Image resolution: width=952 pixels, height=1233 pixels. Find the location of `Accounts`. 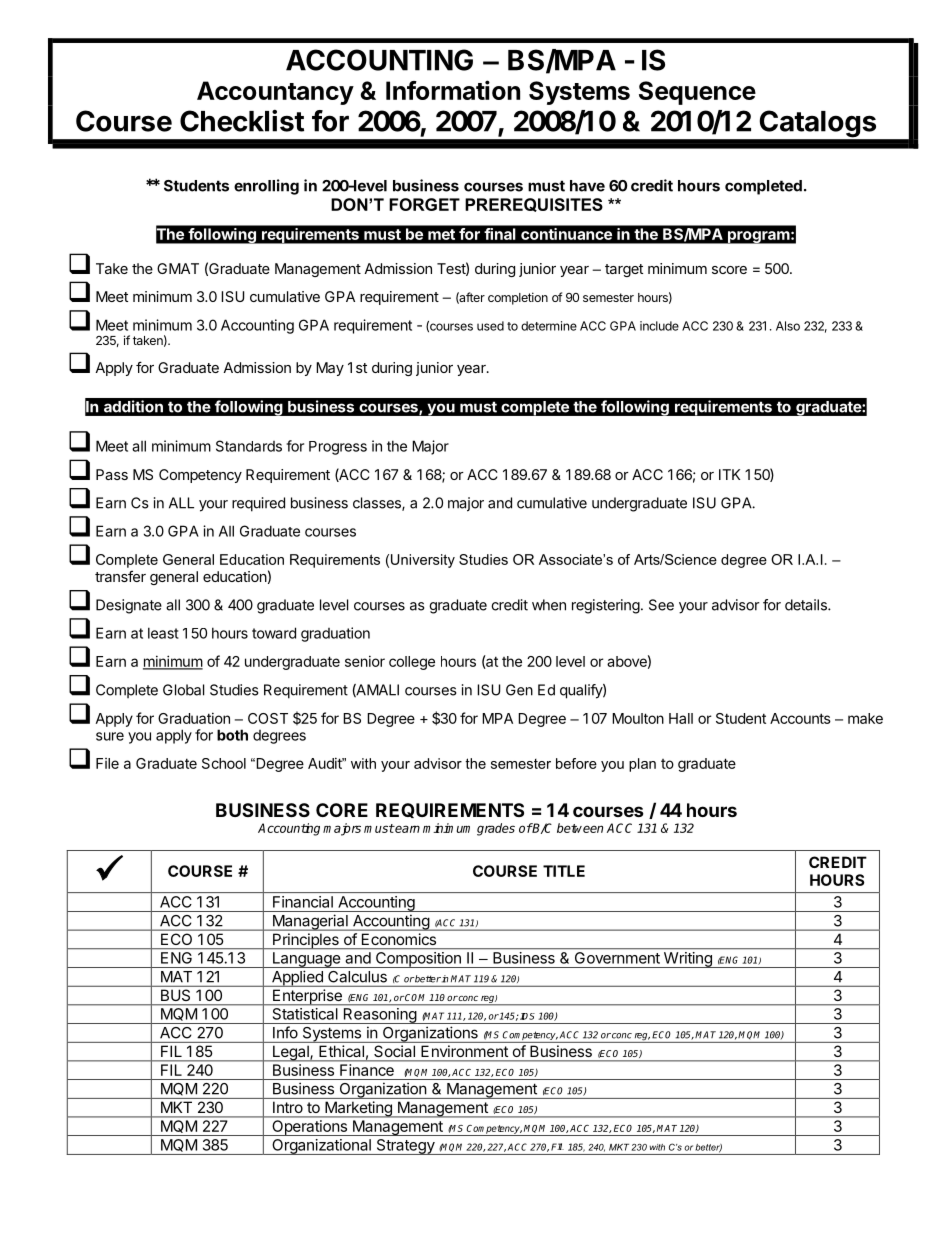

Accounts is located at coordinates (800, 718).
